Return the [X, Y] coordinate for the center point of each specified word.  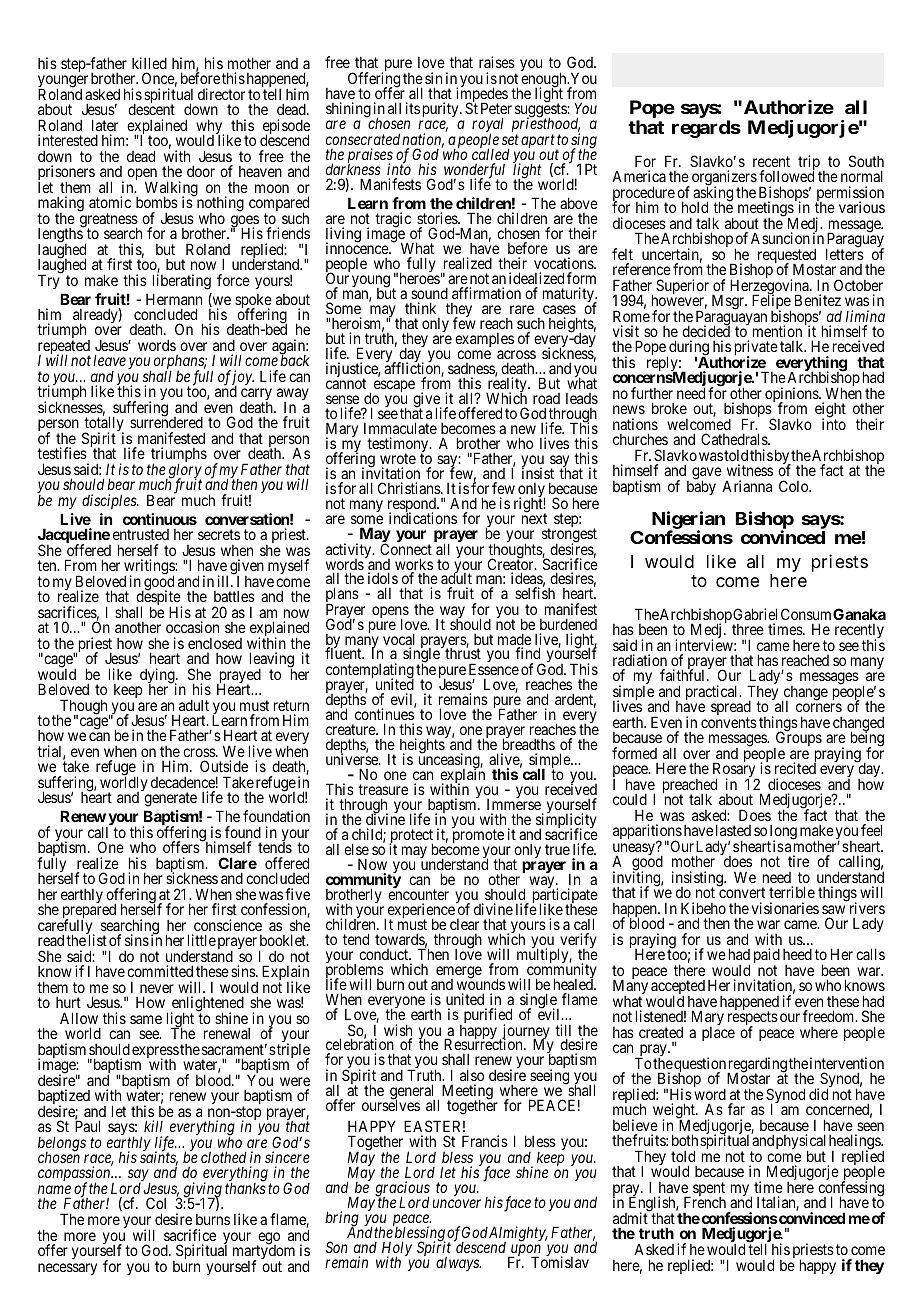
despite [159, 599]
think [420, 308]
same [146, 1019]
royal [488, 126]
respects [753, 1019]
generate [170, 799]
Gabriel [755, 614]
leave [109, 360]
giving [201, 1191]
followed [786, 176]
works [414, 565]
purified [486, 1017]
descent [151, 109]
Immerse [514, 804]
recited [795, 768]
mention [777, 331]
